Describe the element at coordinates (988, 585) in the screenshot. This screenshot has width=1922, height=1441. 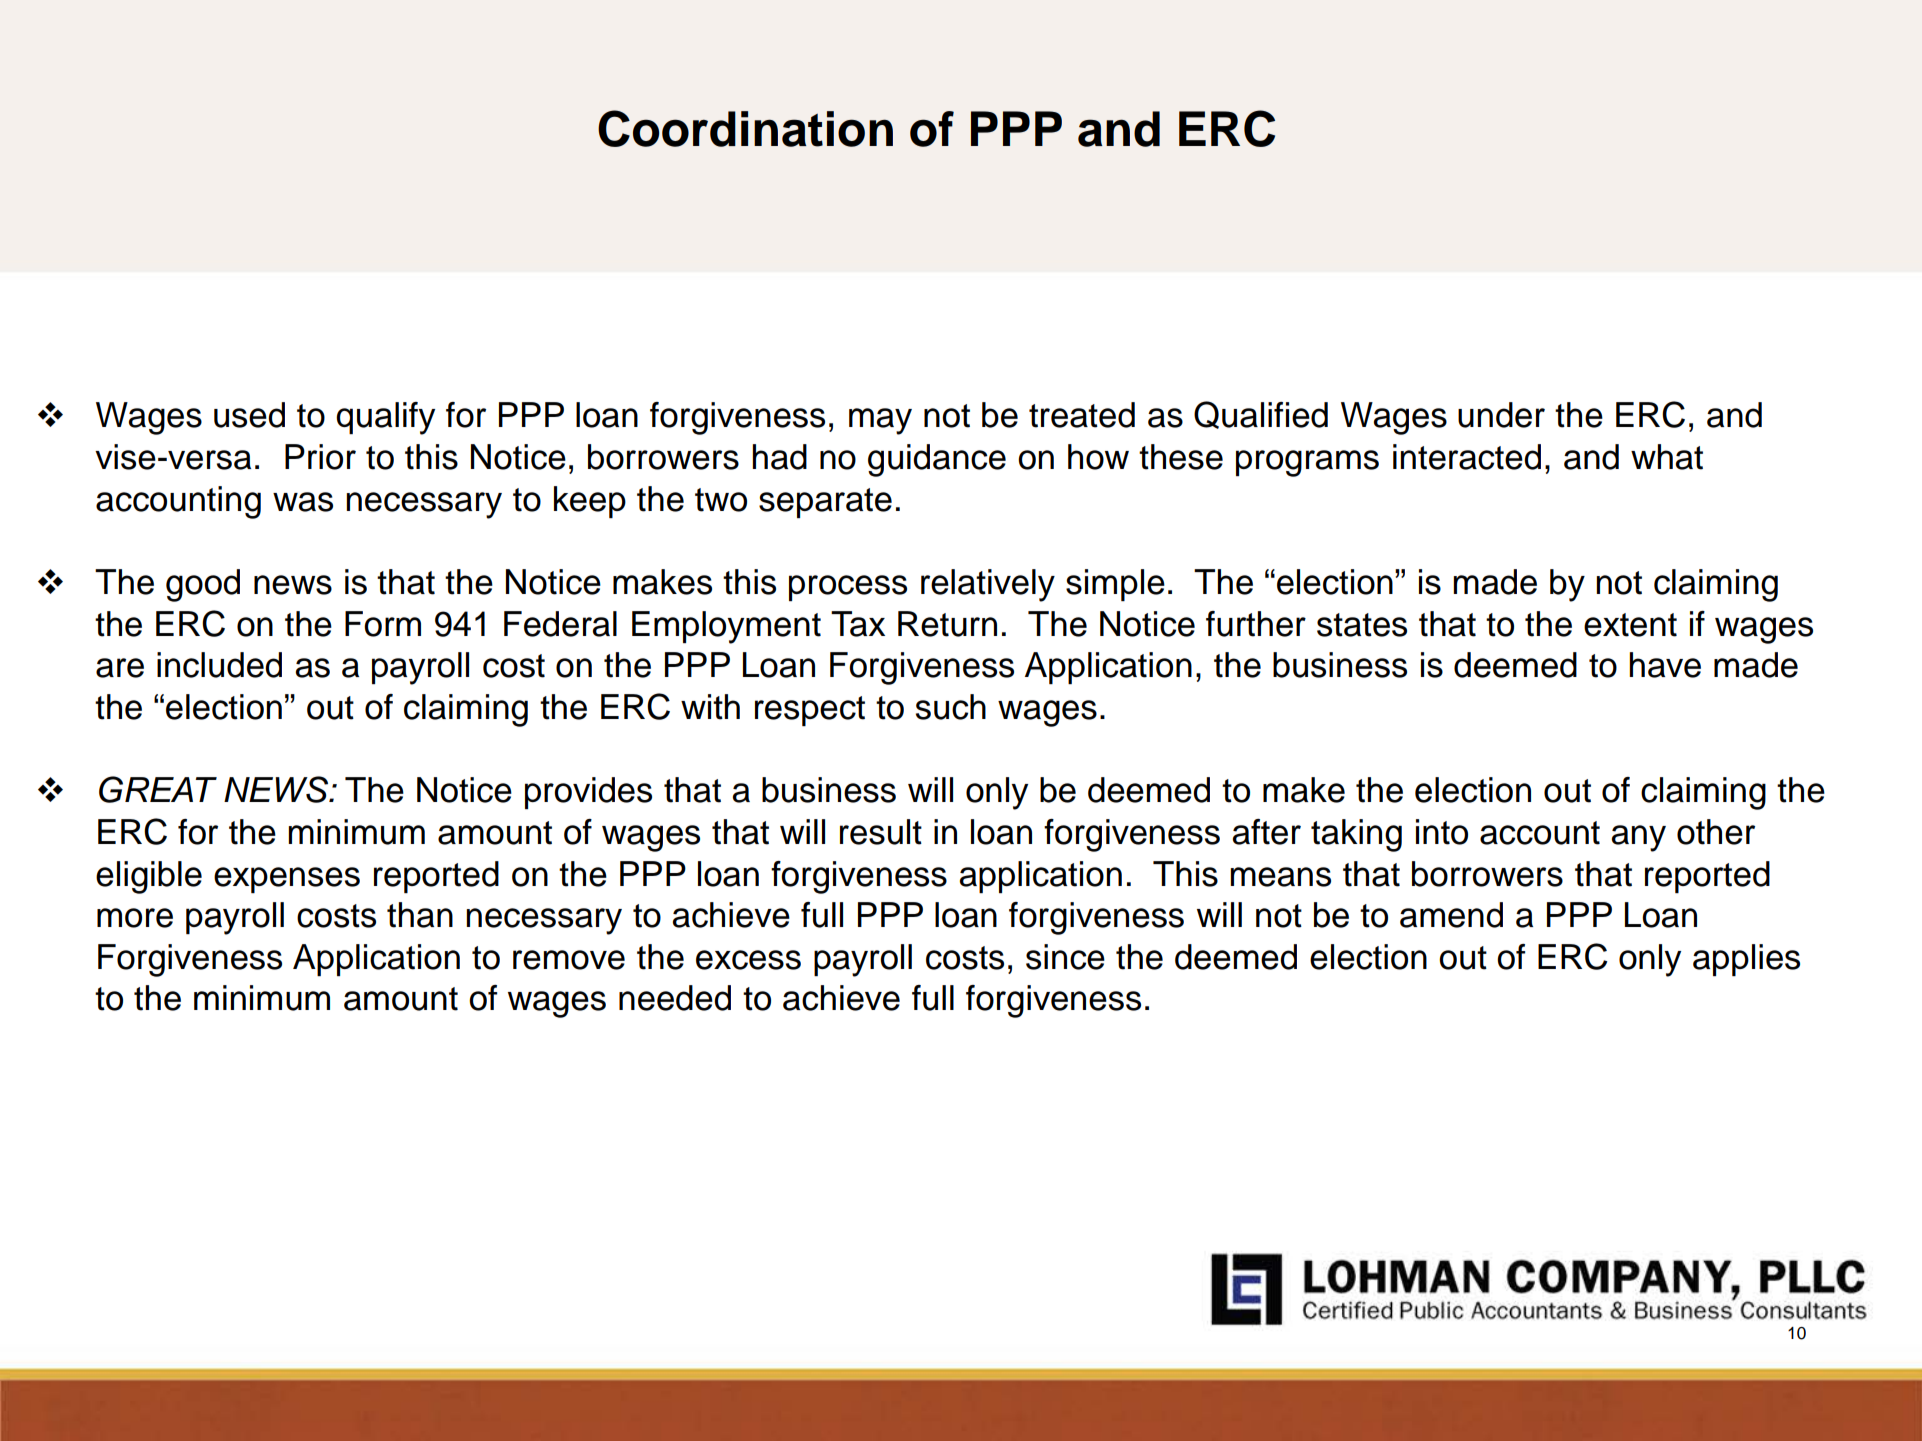
I see `relatively` at that location.
